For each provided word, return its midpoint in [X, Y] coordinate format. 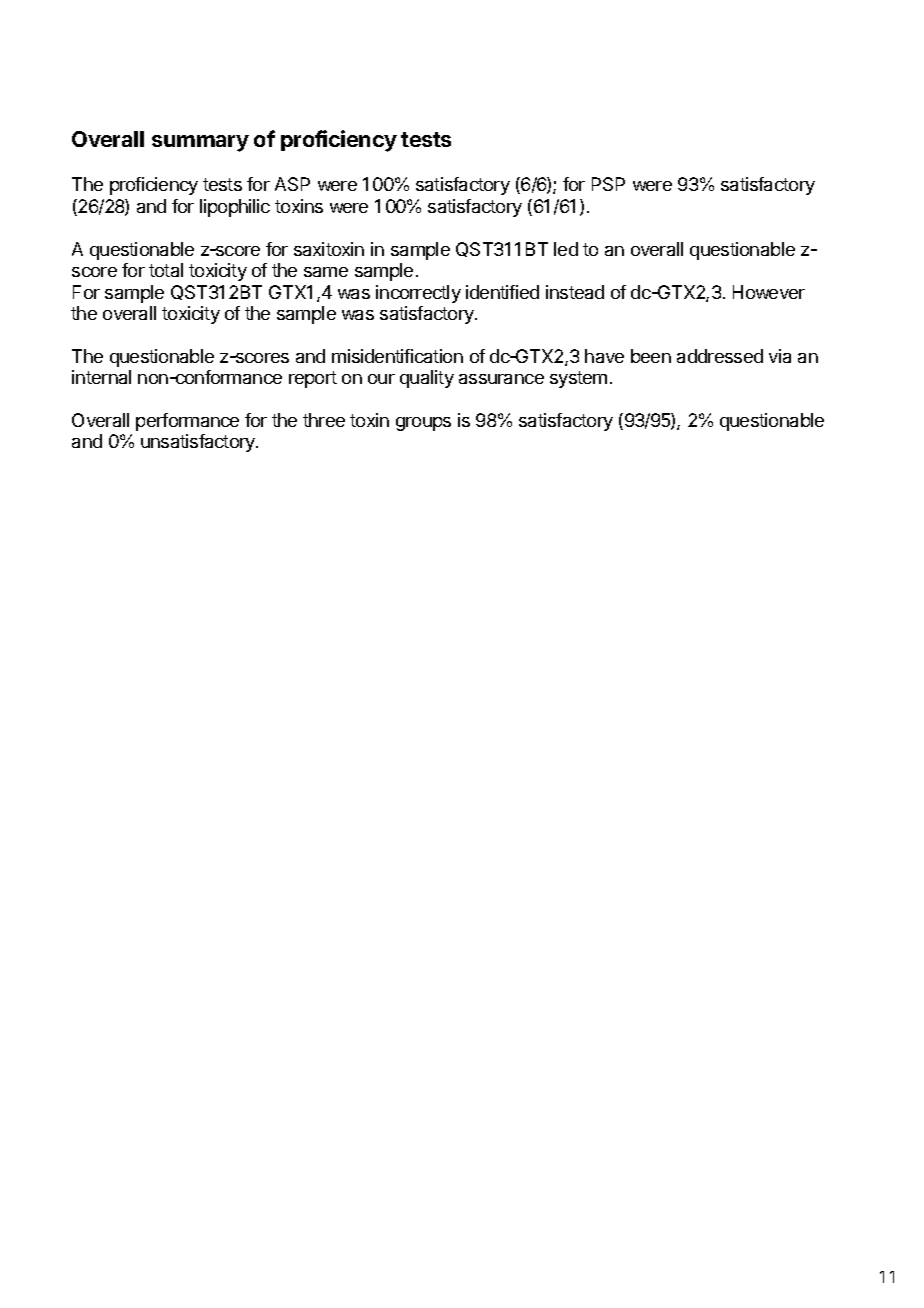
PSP [608, 184]
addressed [720, 356]
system [578, 379]
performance [187, 422]
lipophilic [235, 208]
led [566, 249]
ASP [292, 184]
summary [200, 143]
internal [101, 377]
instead [575, 292]
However [769, 292]
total [166, 270]
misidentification [397, 356]
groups [423, 424]
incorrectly [418, 294]
